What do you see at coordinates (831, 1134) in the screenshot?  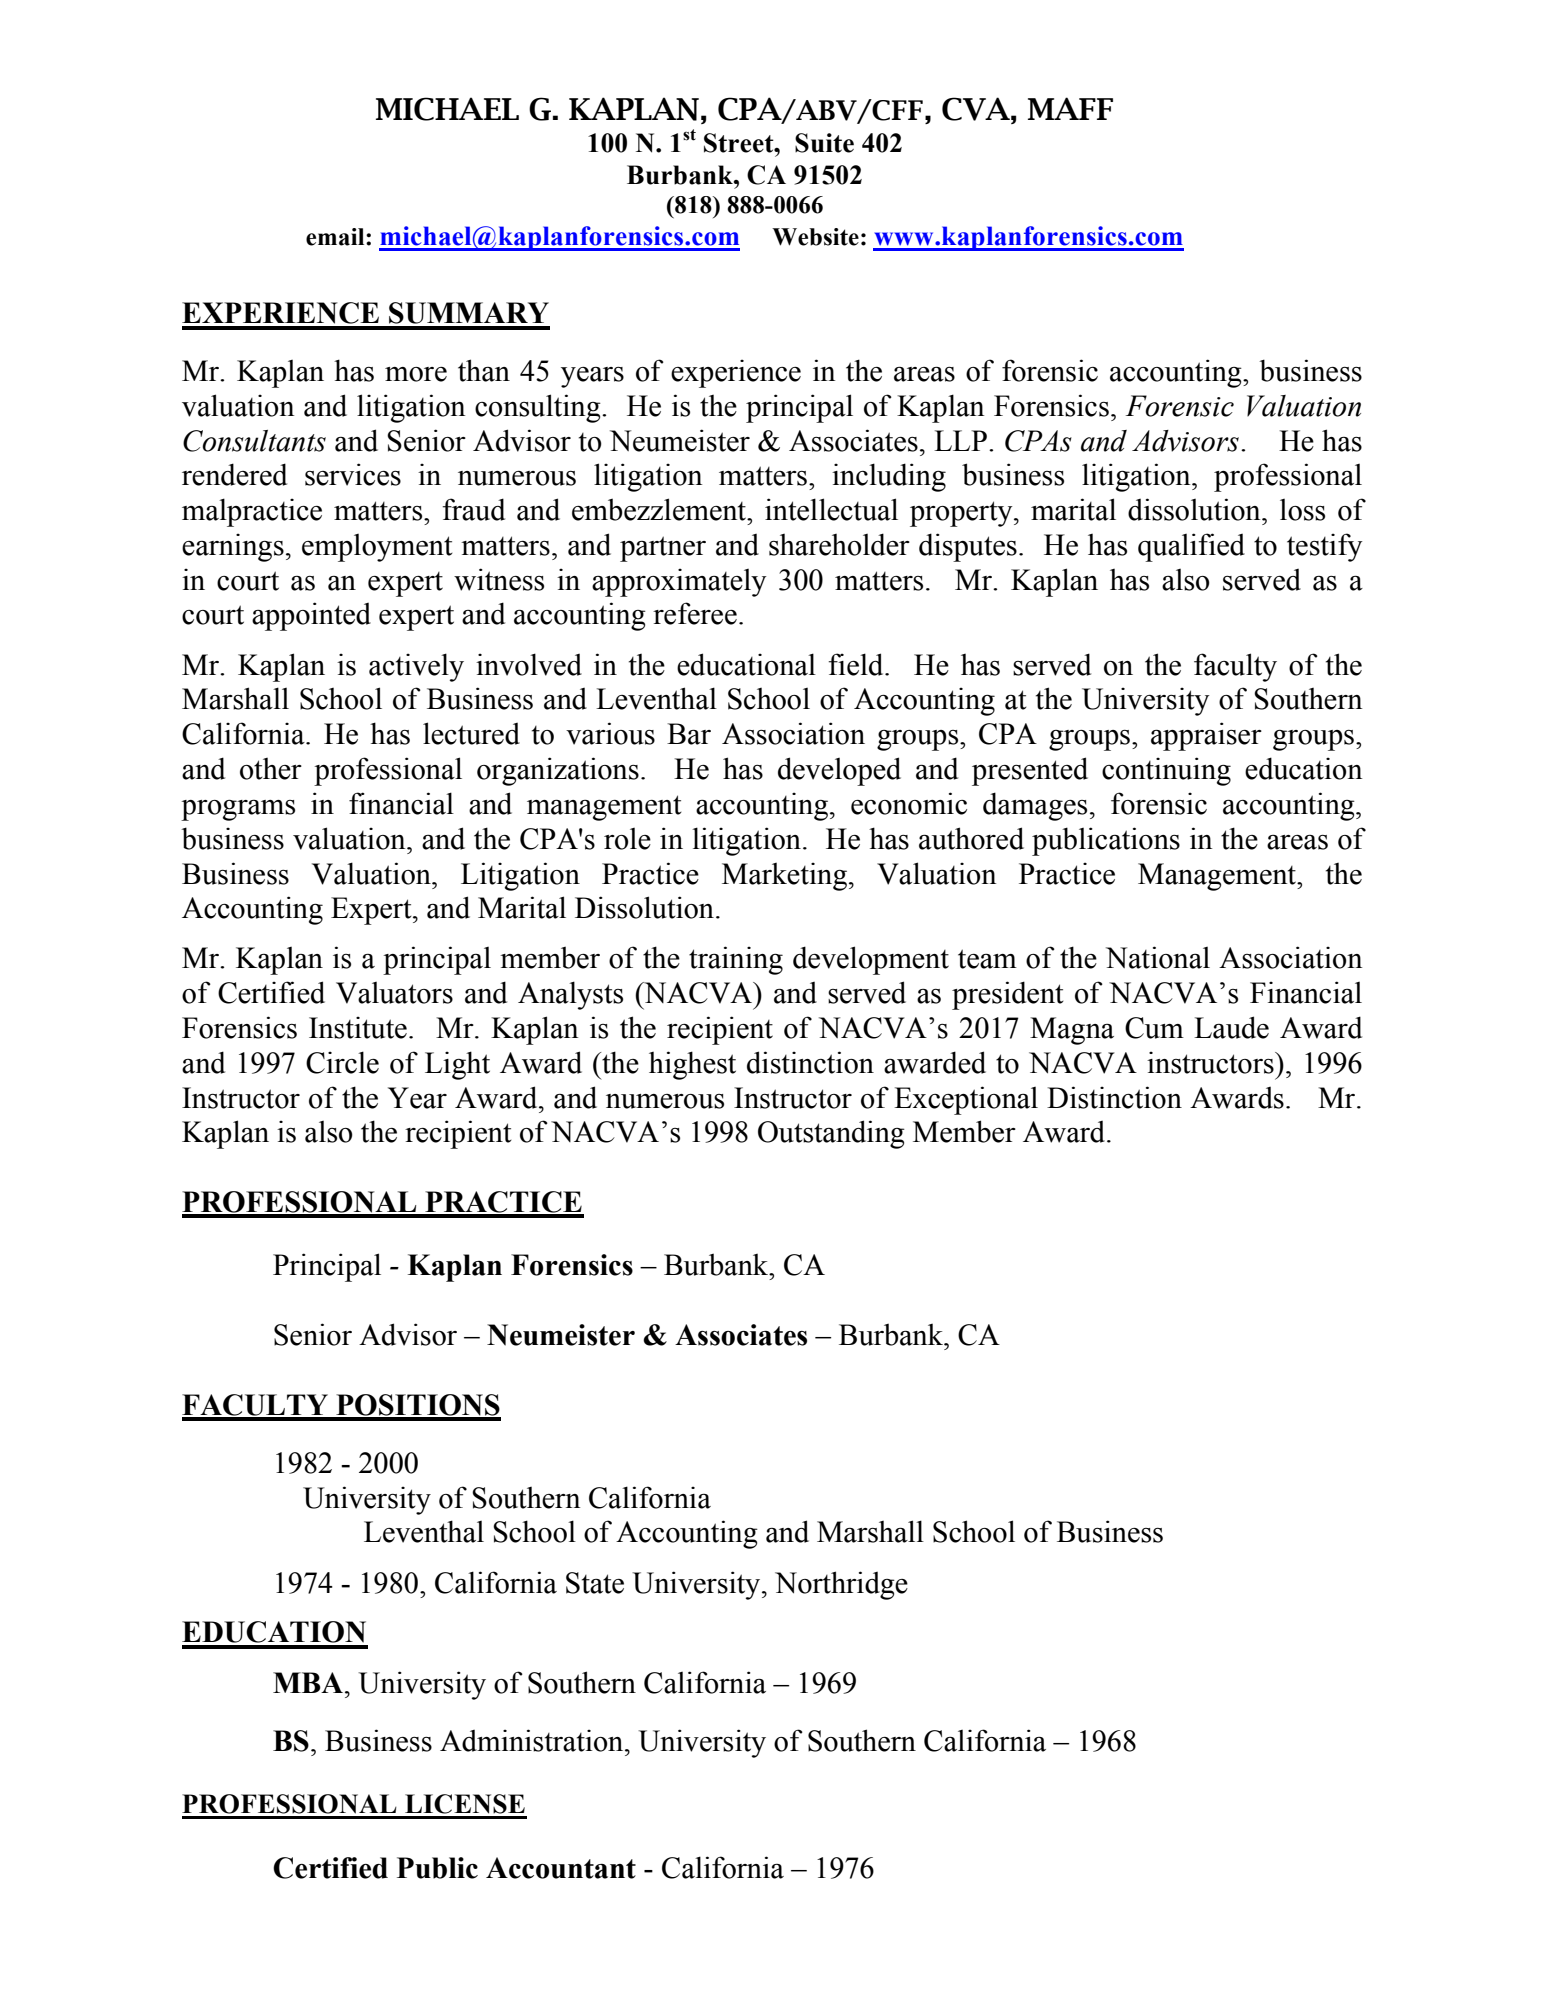 I see `Outstanding` at bounding box center [831, 1134].
